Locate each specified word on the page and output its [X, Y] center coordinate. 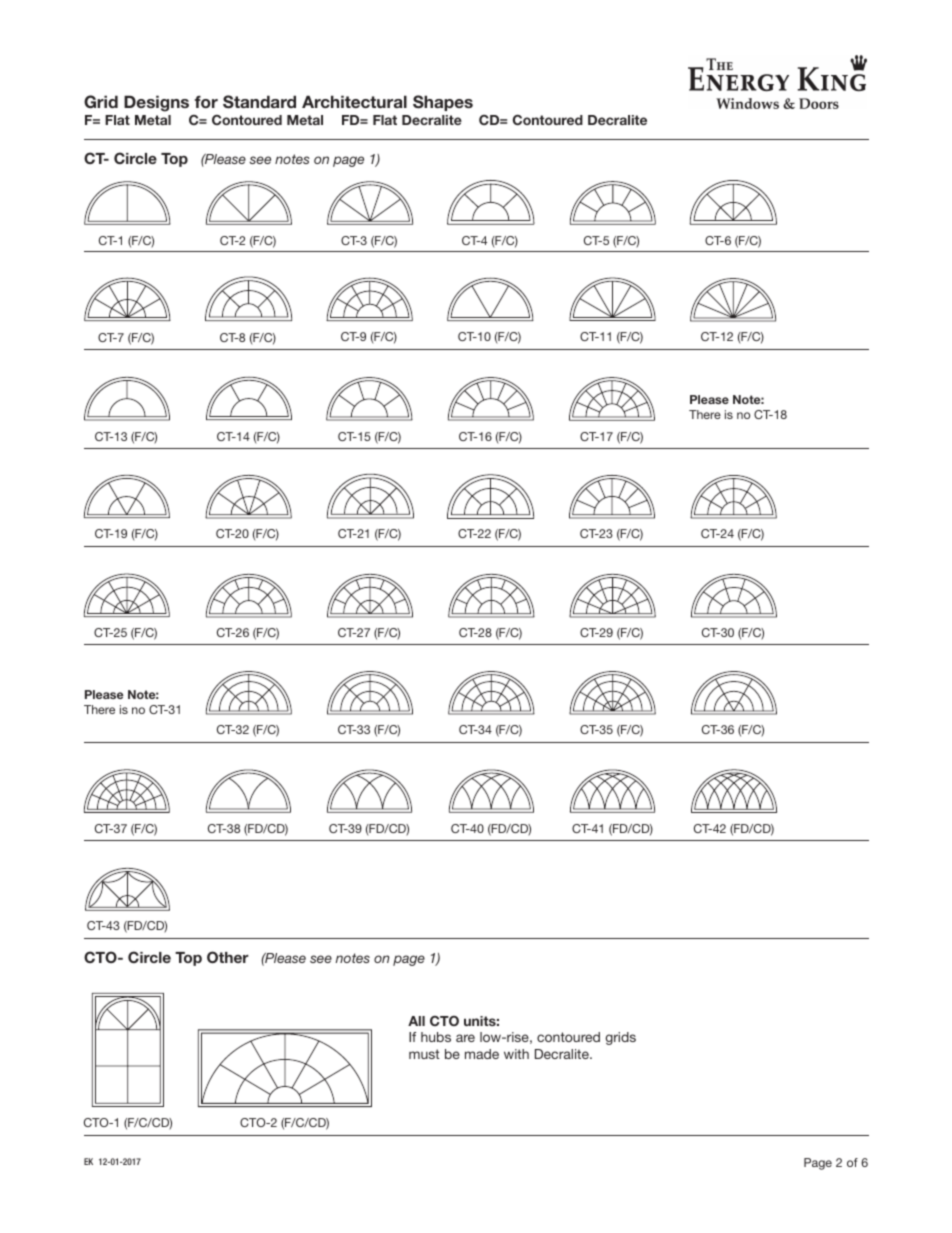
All [416, 1021]
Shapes [443, 103]
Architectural [354, 101]
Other [228, 957]
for [206, 102]
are [465, 1038]
